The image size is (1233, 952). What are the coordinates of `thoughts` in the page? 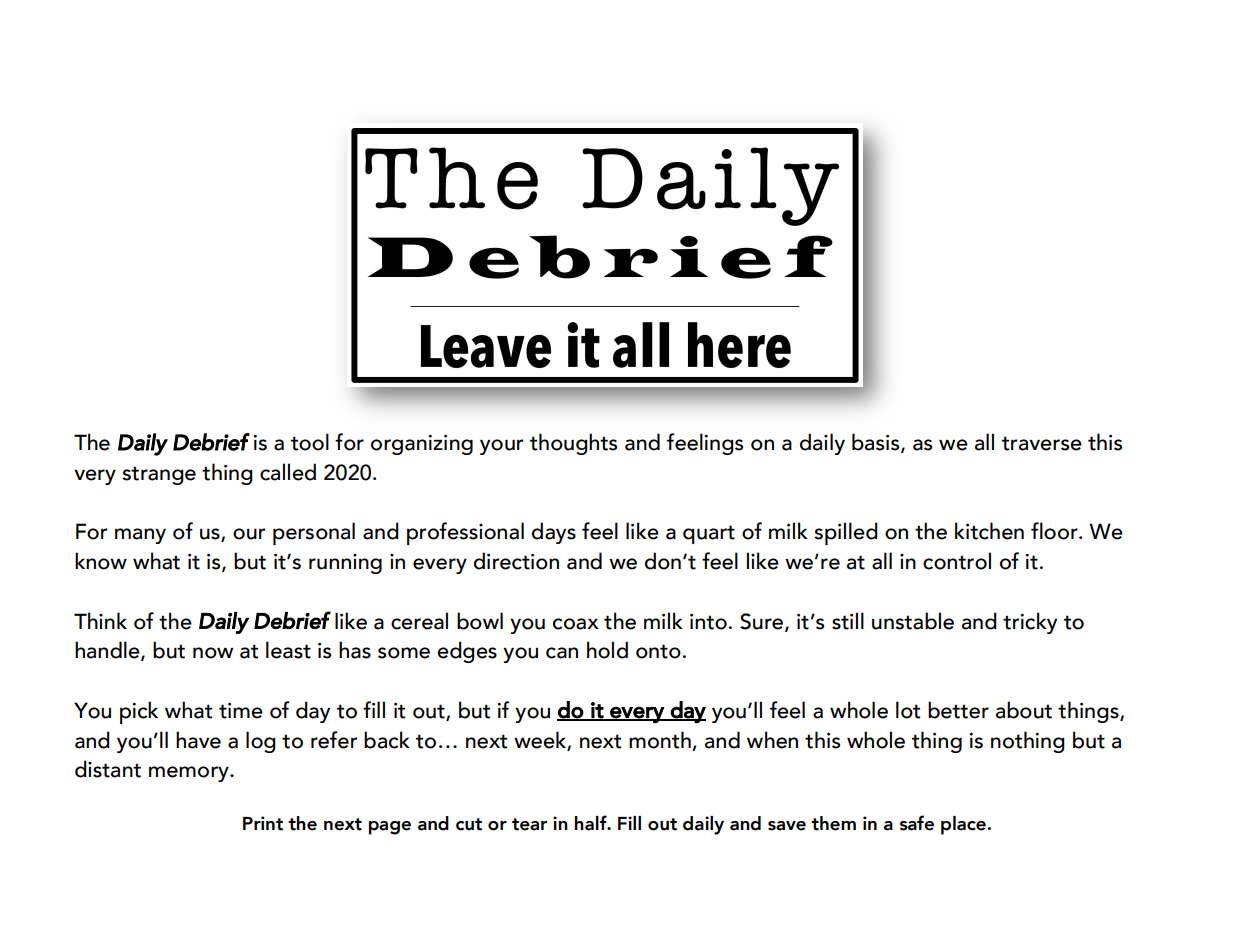 It's located at (573, 444).
